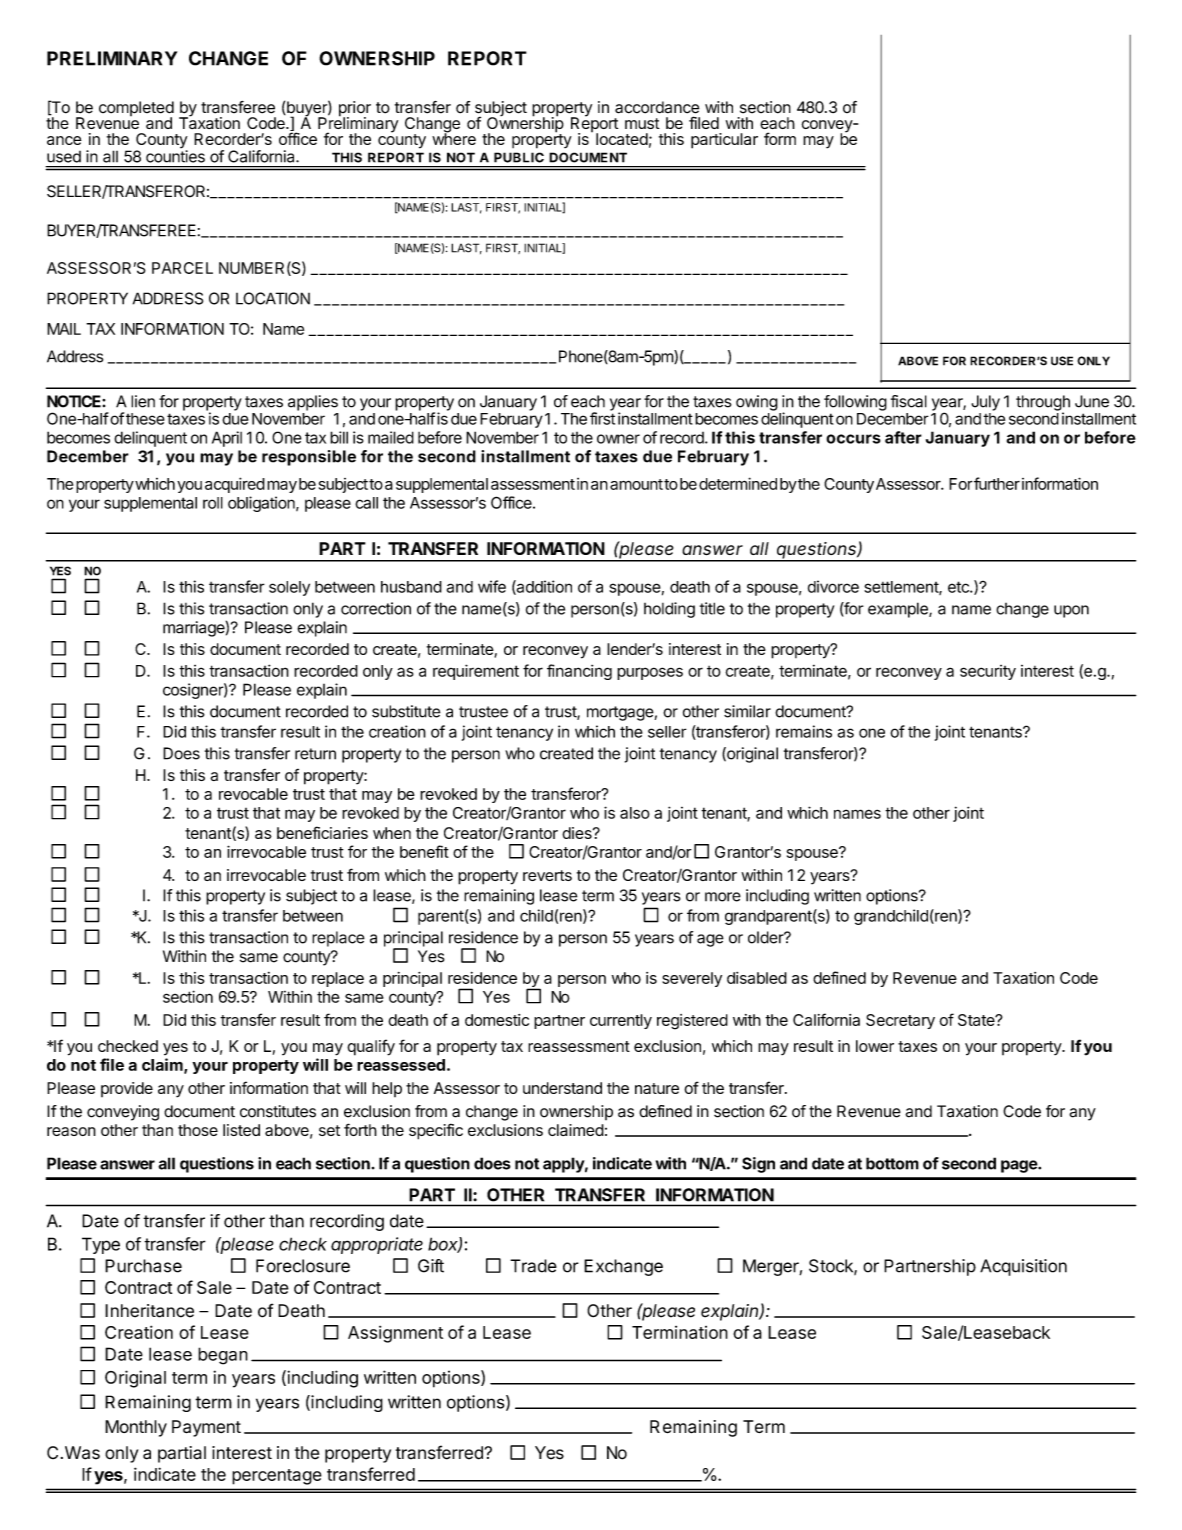  Describe the element at coordinates (622, 139) in the screenshot. I see `located` at that location.
